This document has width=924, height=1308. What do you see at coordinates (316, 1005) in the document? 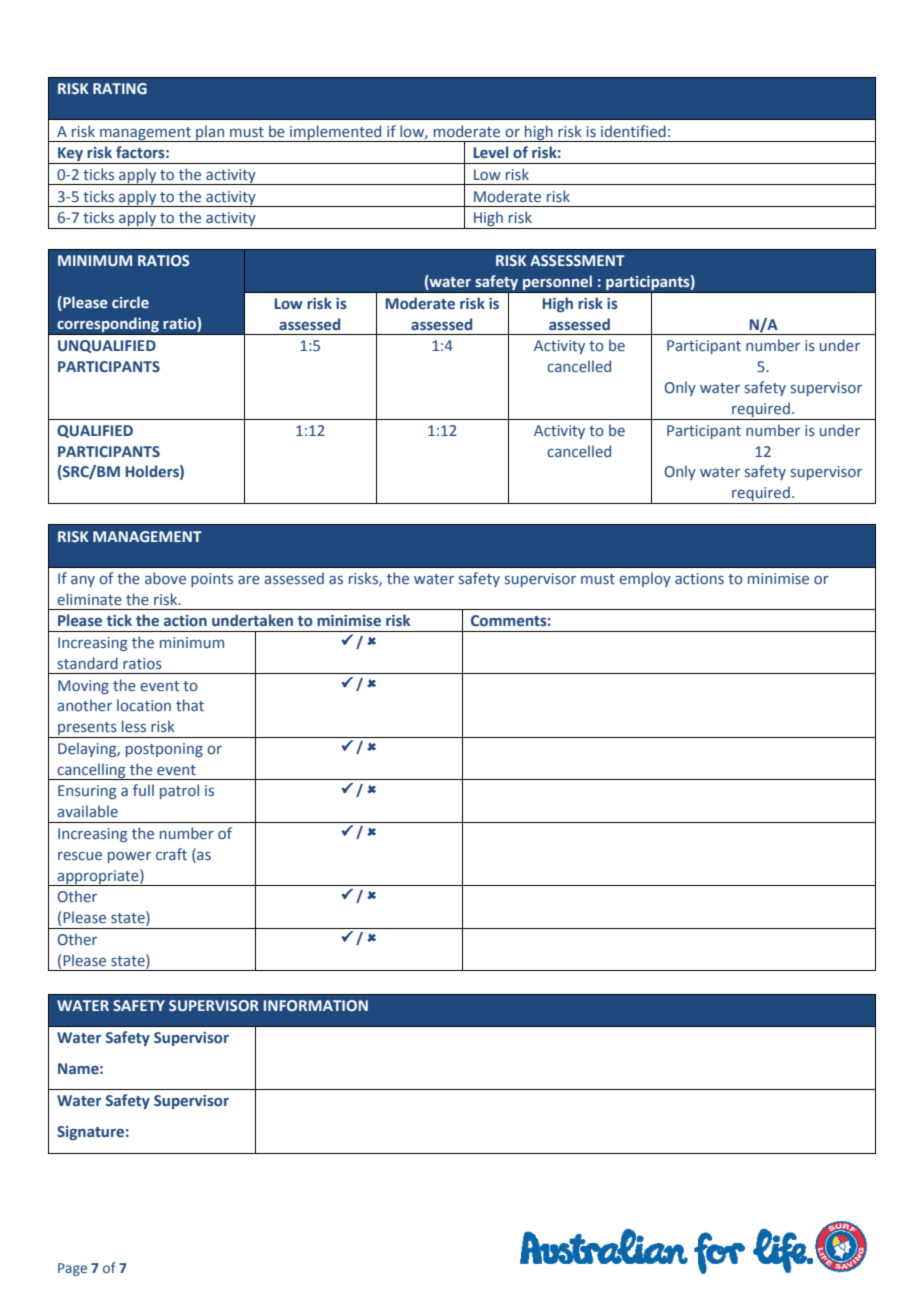
I see `INFORMATION` at bounding box center [316, 1005].
